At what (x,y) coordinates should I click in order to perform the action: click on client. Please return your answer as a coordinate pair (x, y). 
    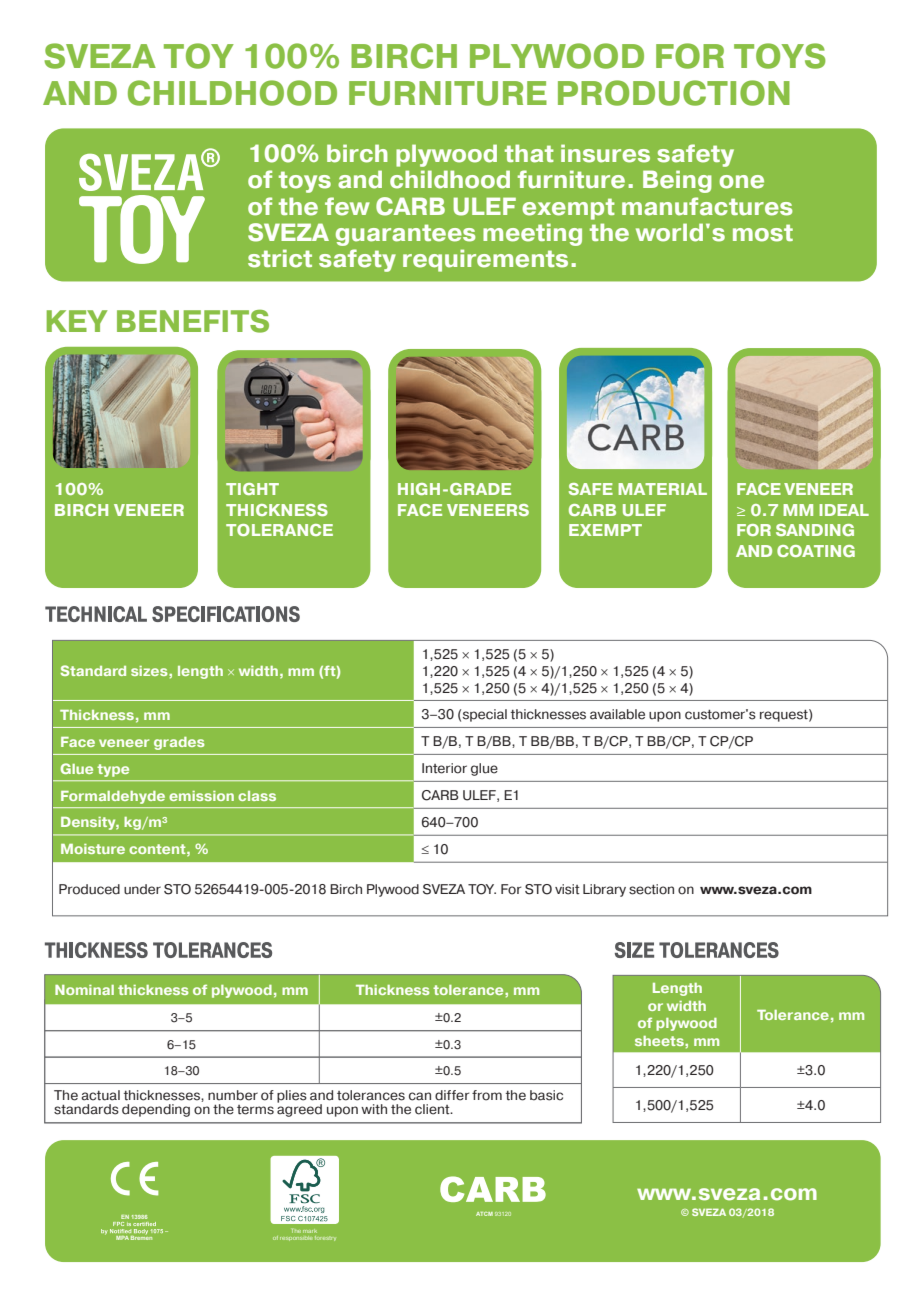
    Looking at the image, I should click on (433, 1109).
